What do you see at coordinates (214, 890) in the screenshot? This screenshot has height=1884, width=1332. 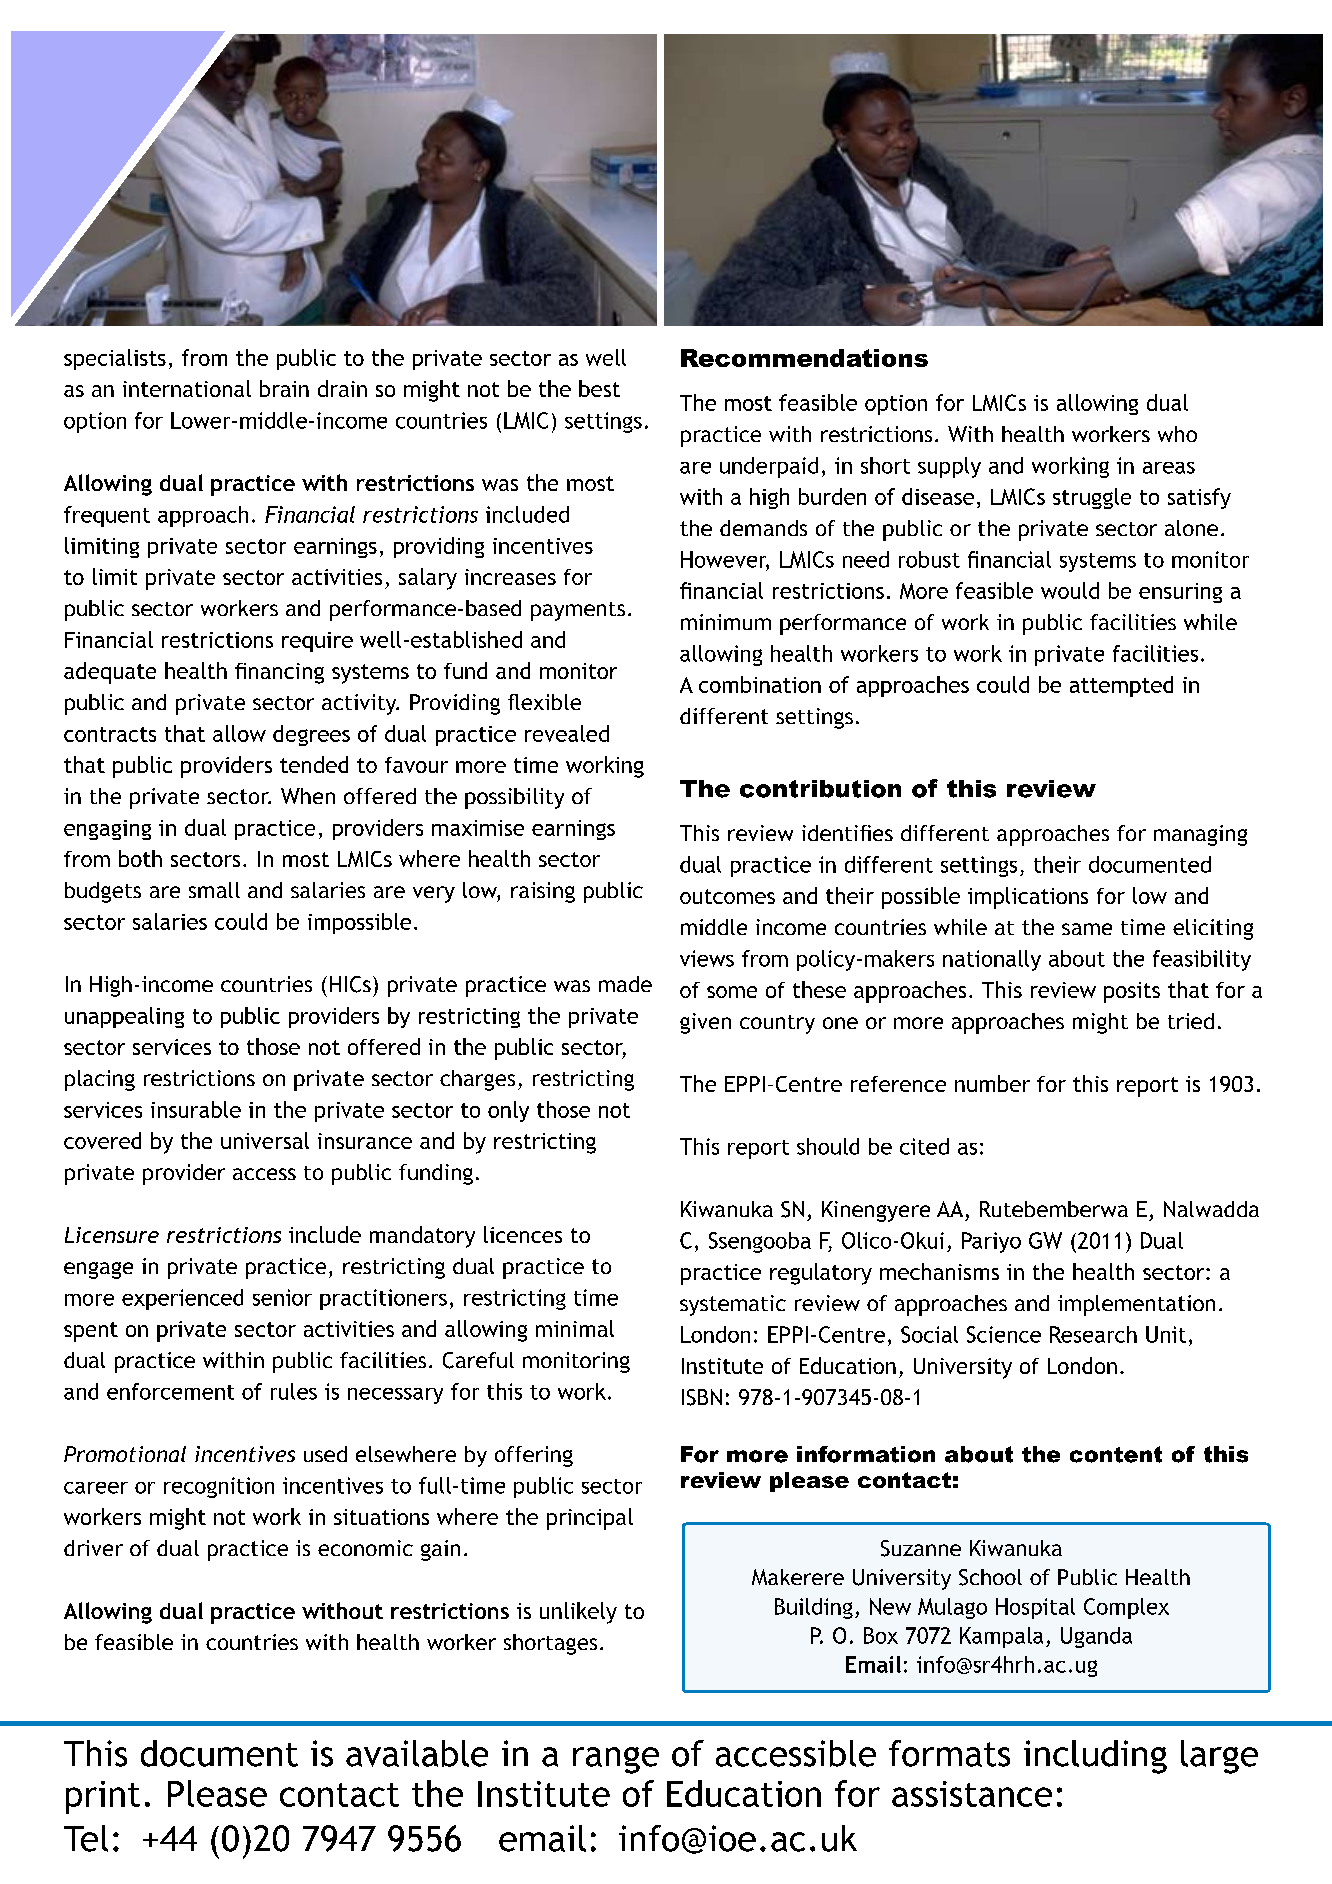 I see `small` at bounding box center [214, 890].
